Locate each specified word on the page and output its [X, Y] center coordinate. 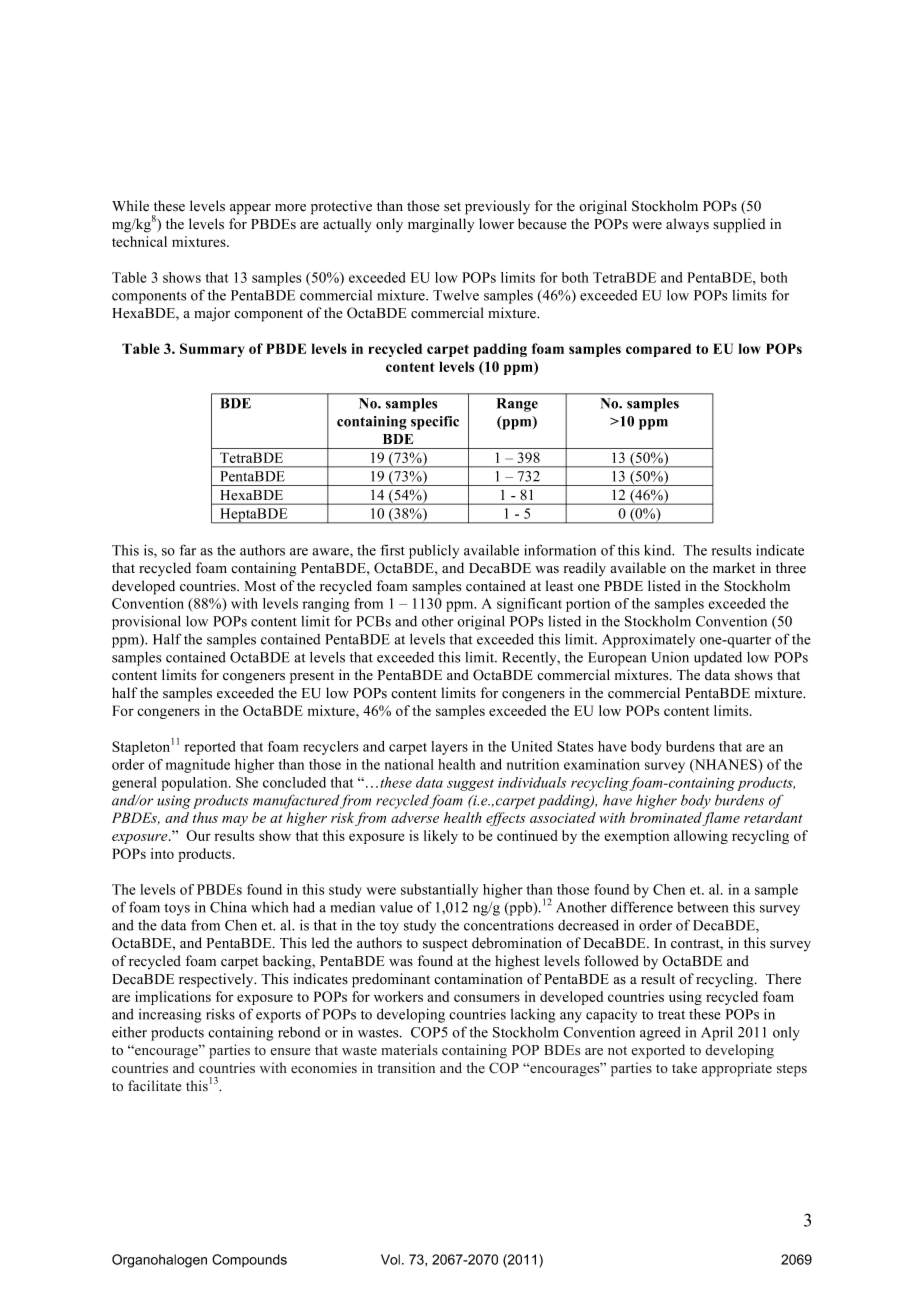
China [228, 907]
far [187, 550]
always [687, 225]
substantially [439, 891]
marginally [441, 225]
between [702, 907]
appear [250, 209]
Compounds [249, 1260]
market [734, 568]
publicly [434, 552]
